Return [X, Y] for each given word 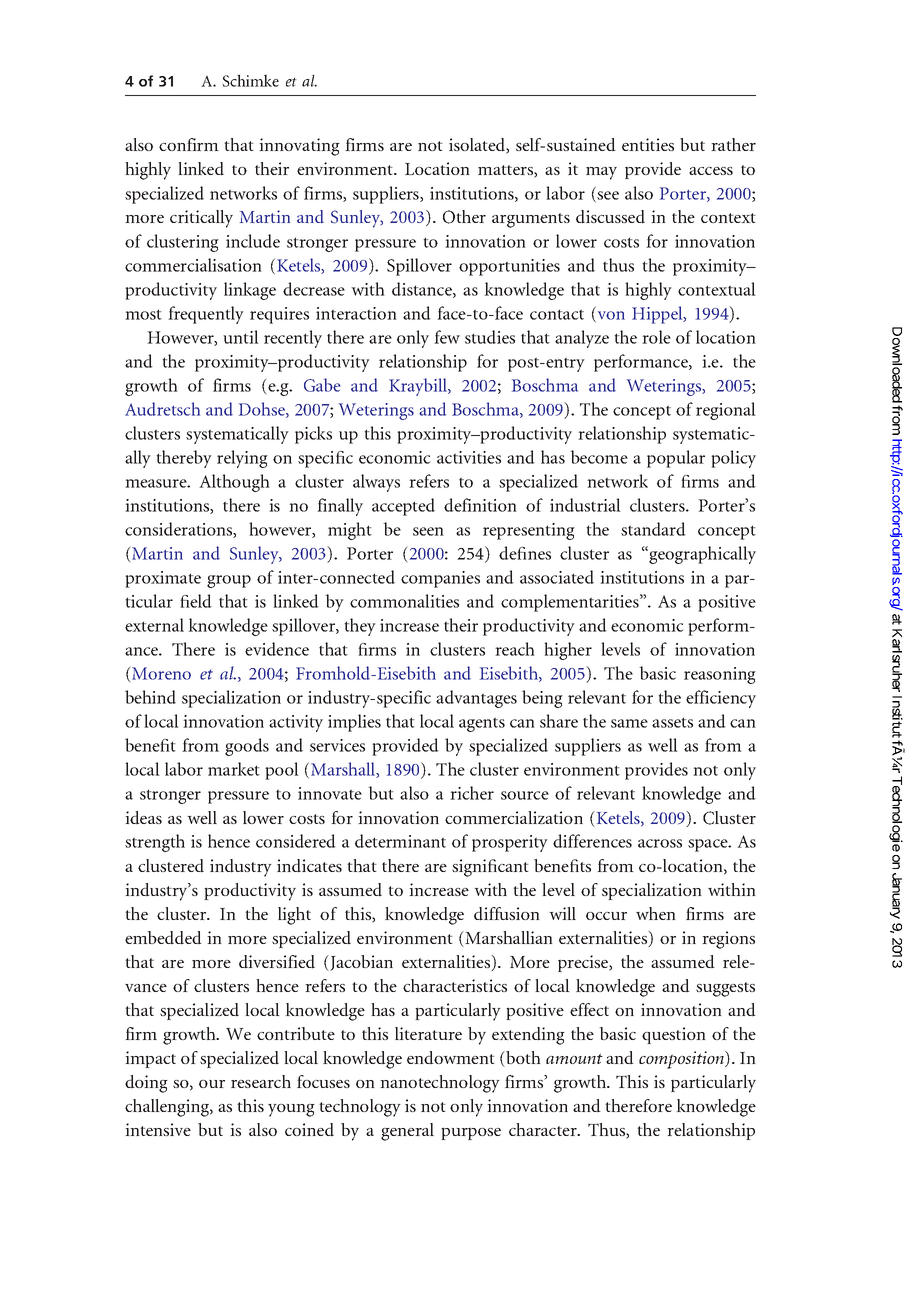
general [407, 1132]
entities [648, 144]
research [261, 1081]
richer [472, 793]
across [660, 843]
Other [464, 217]
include [253, 241]
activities [469, 457]
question [674, 1035]
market [234, 769]
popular [676, 459]
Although [234, 483]
